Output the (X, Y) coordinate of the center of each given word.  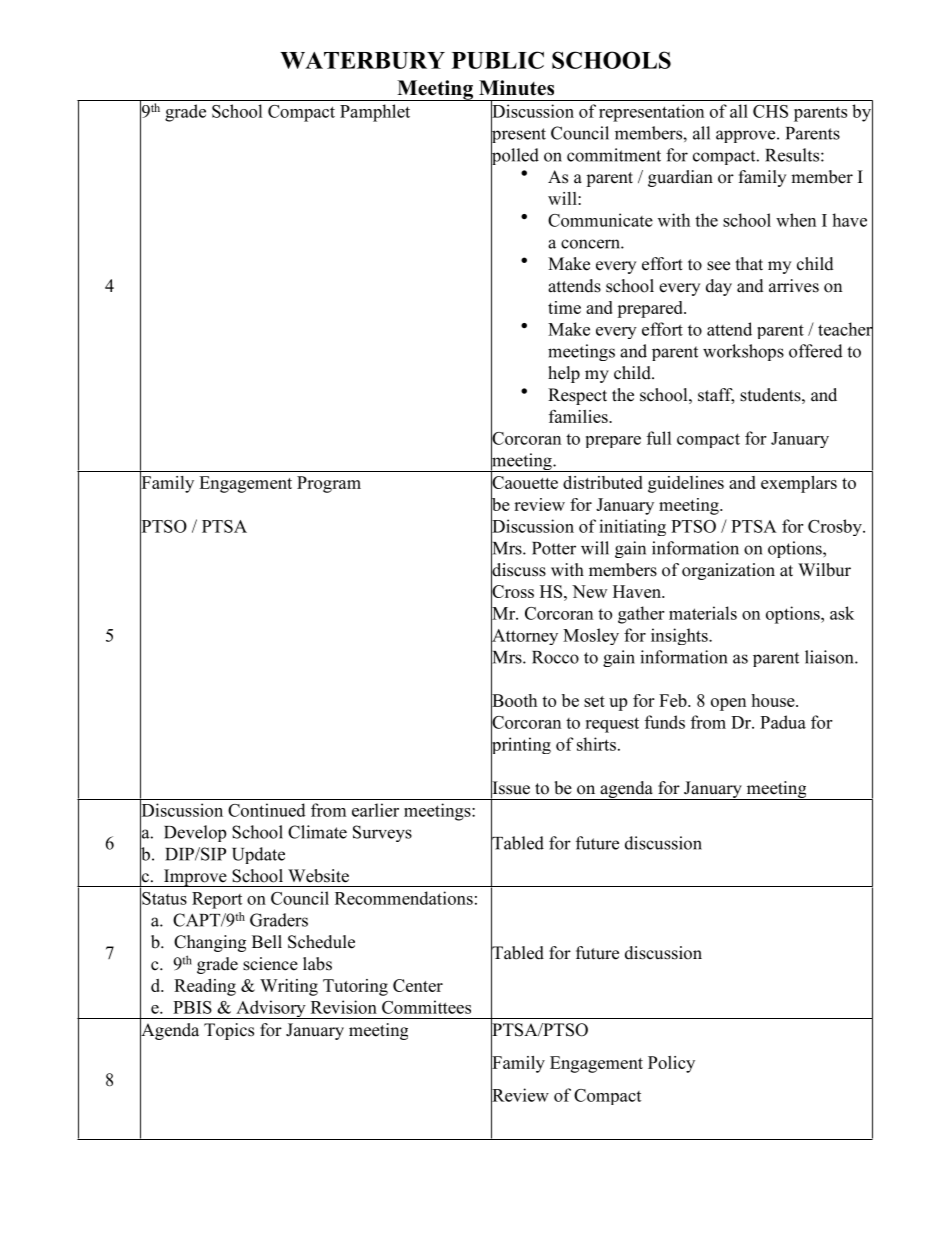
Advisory (271, 1009)
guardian (680, 178)
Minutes (516, 88)
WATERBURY (362, 60)
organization (728, 571)
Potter (554, 548)
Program (329, 484)
